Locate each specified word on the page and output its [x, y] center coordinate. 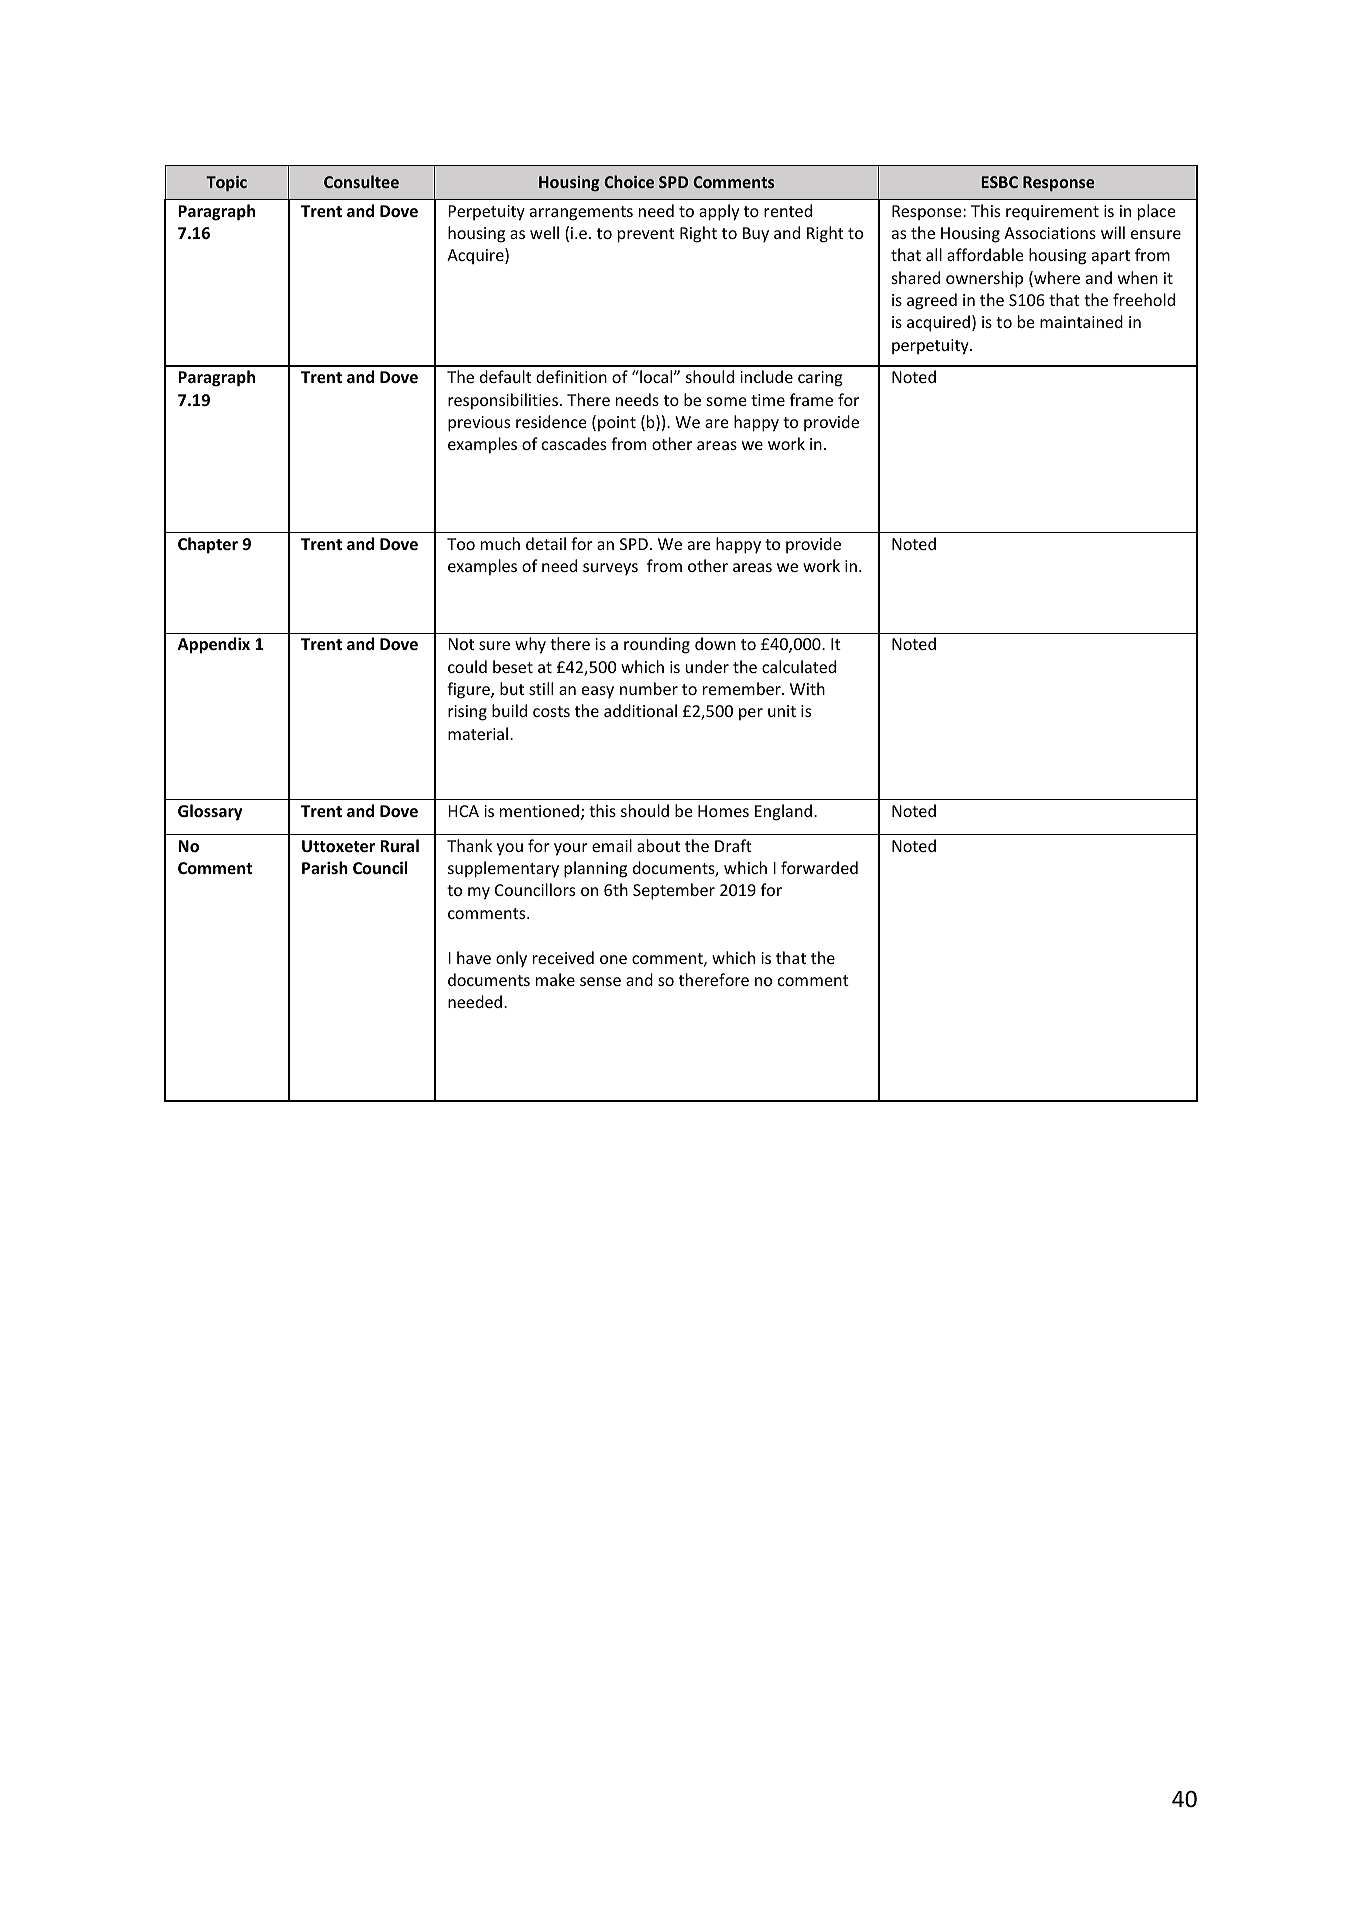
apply [719, 212]
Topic [226, 184]
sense [600, 981]
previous [479, 424]
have [474, 957]
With [807, 688]
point [617, 424]
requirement [1052, 212]
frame [811, 399]
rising [467, 713]
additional [640, 710]
